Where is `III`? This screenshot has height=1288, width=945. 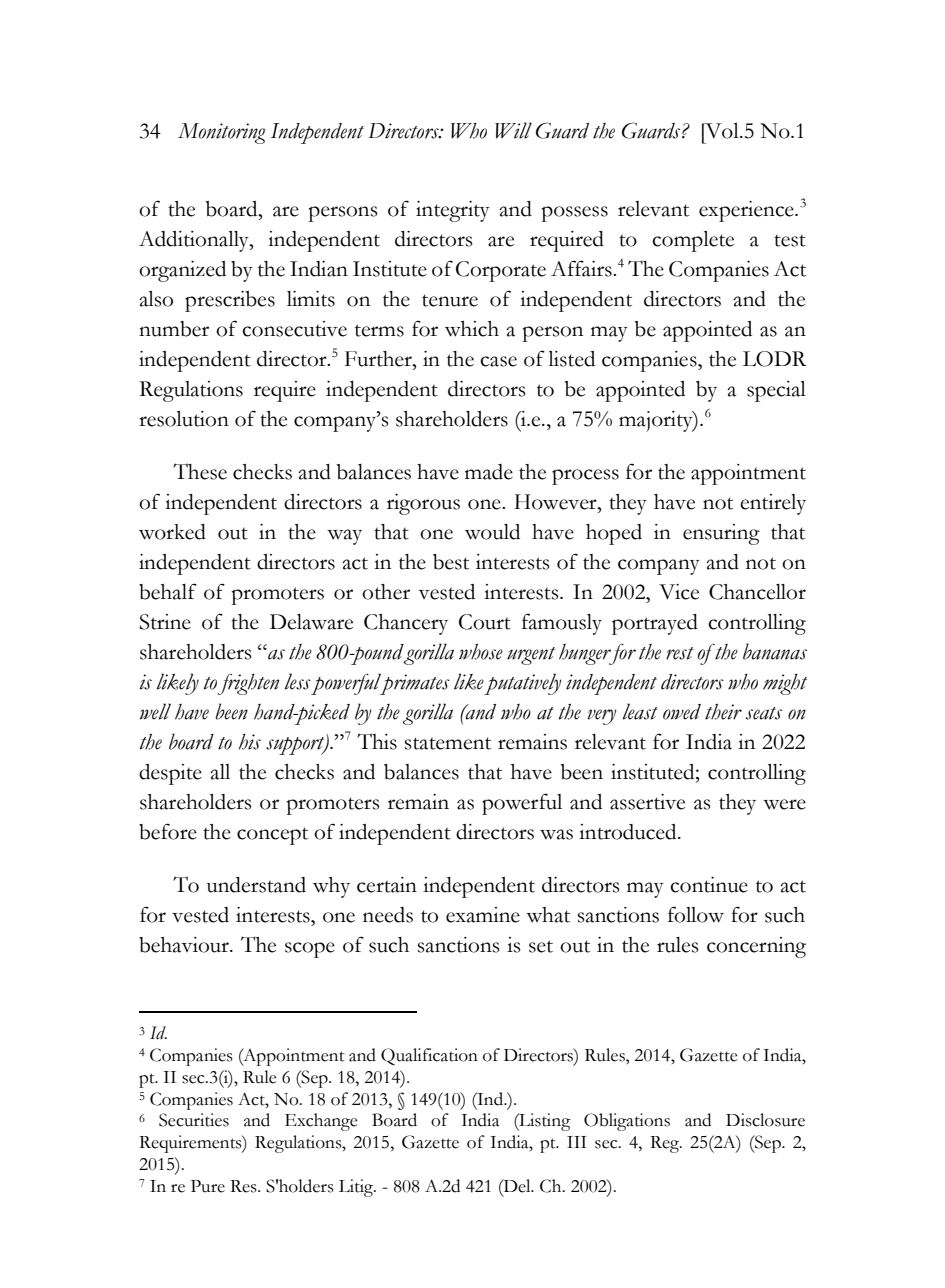
III is located at coordinates (576, 1142).
